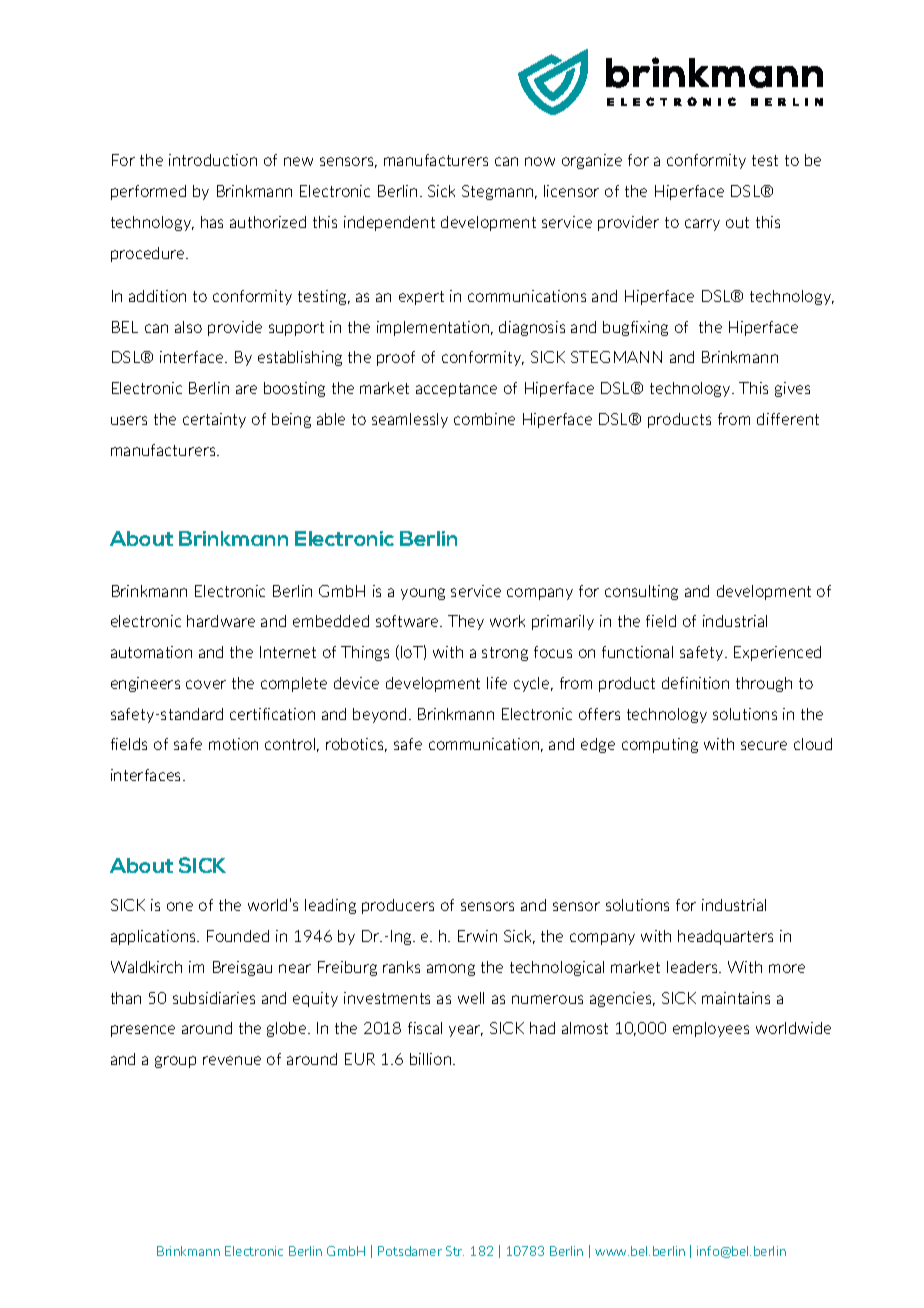  What do you see at coordinates (484, 419) in the image?
I see `combine` at bounding box center [484, 419].
